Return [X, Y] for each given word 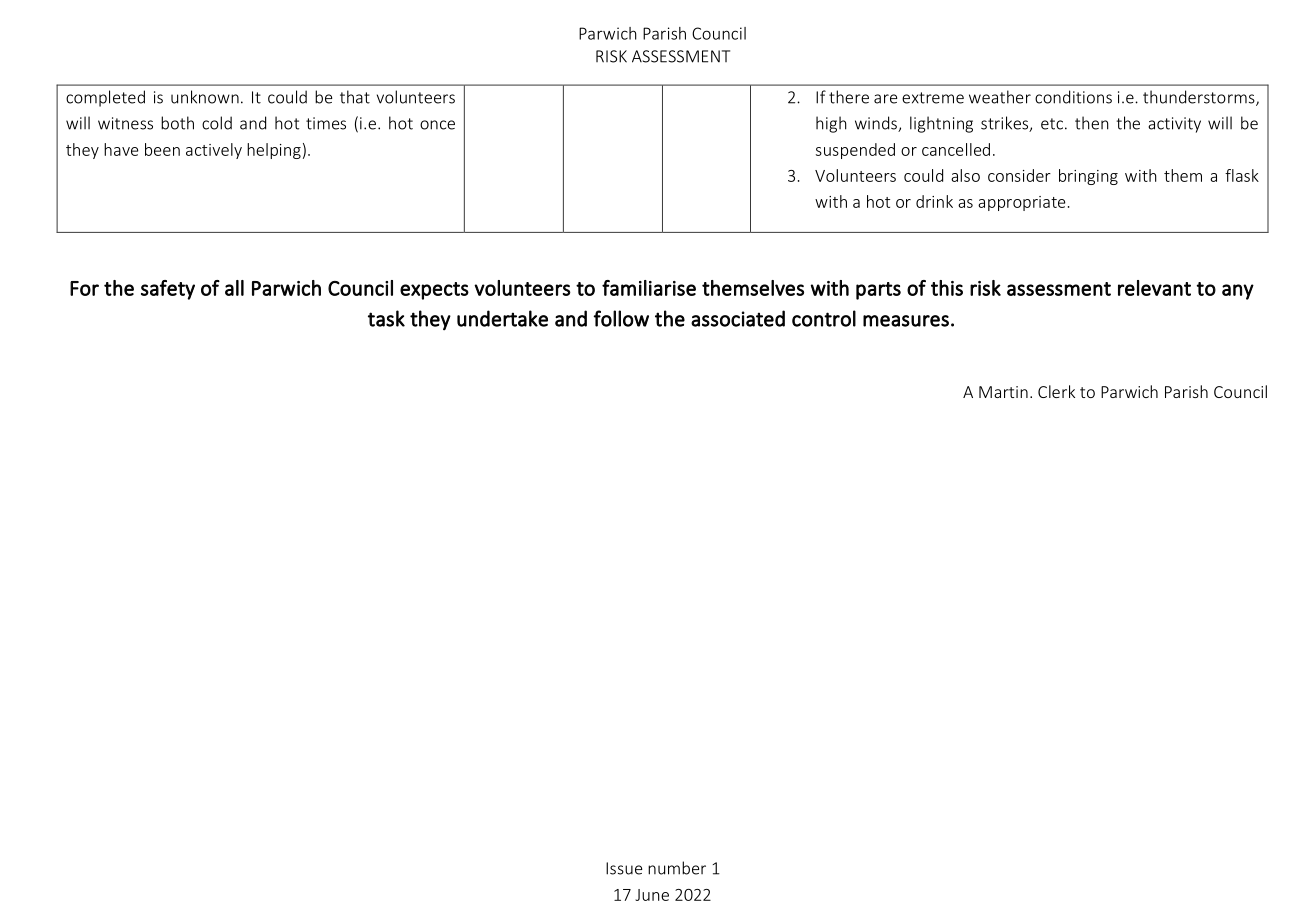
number [677, 868]
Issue [624, 868]
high [831, 124]
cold [217, 123]
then [1092, 123]
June [652, 895]
